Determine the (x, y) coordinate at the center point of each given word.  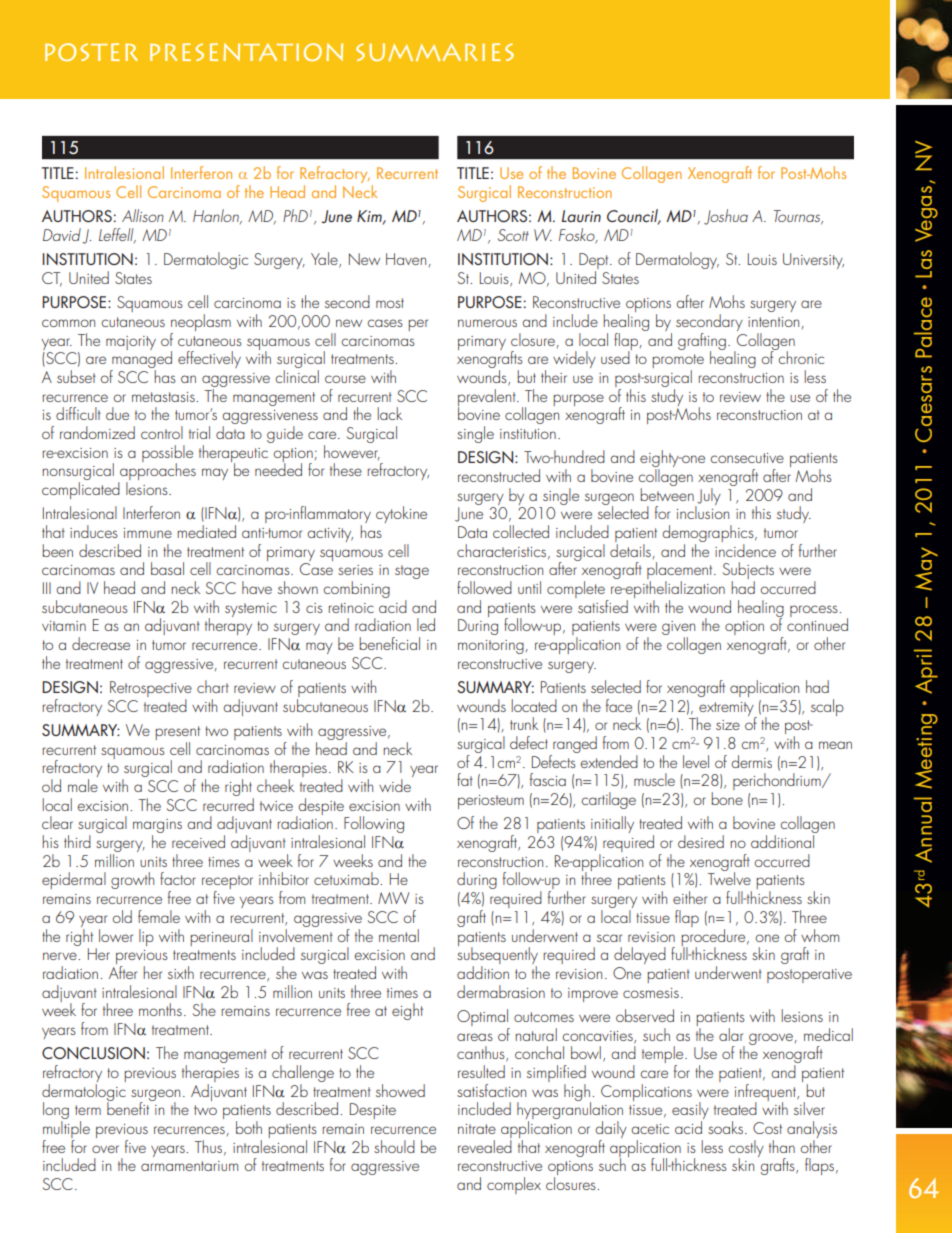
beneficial (389, 643)
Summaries (435, 52)
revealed (485, 1145)
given (678, 629)
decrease (101, 643)
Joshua (726, 217)
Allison (143, 215)
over (105, 1149)
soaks (725, 1127)
